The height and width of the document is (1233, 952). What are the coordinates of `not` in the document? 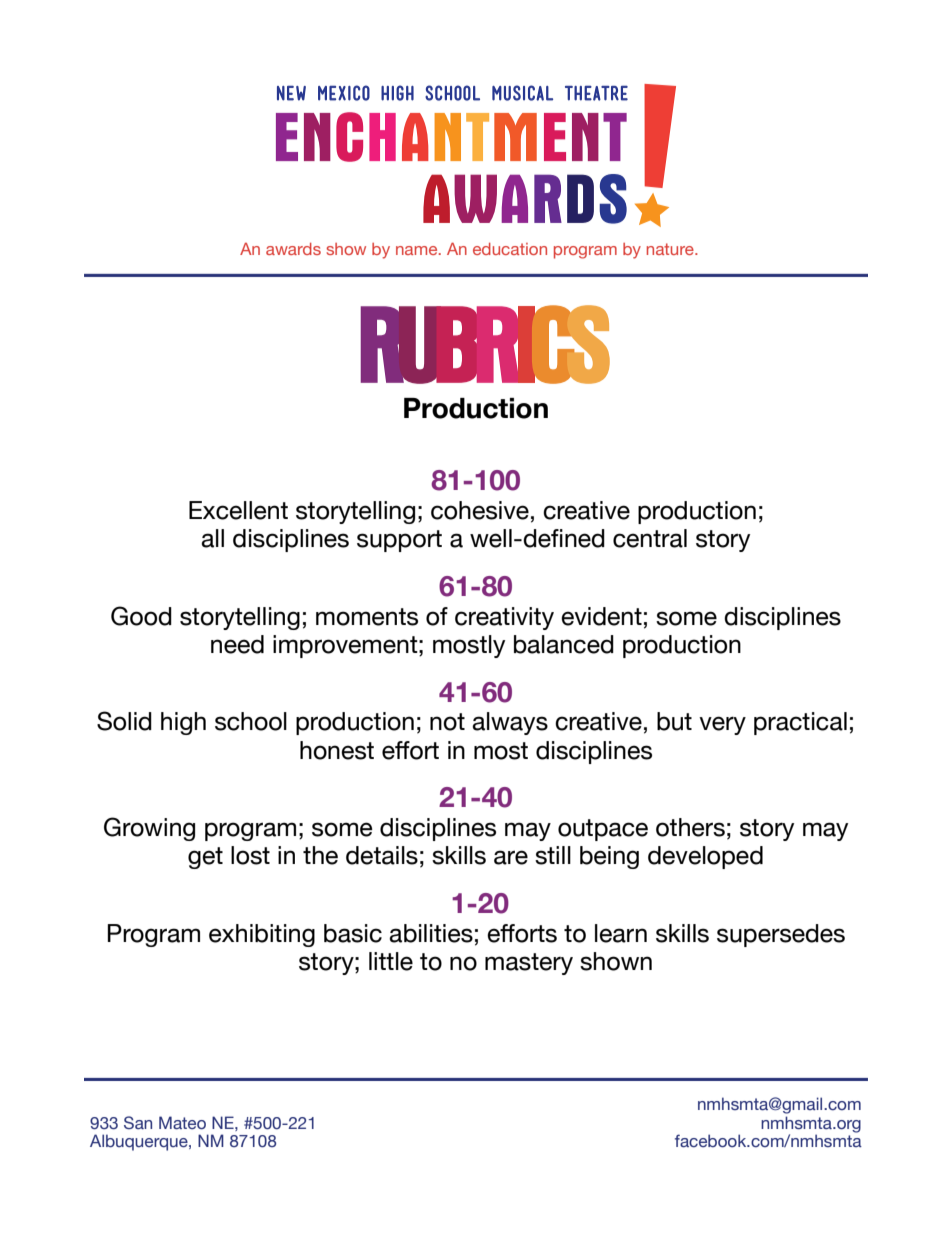 It's located at (447, 722).
